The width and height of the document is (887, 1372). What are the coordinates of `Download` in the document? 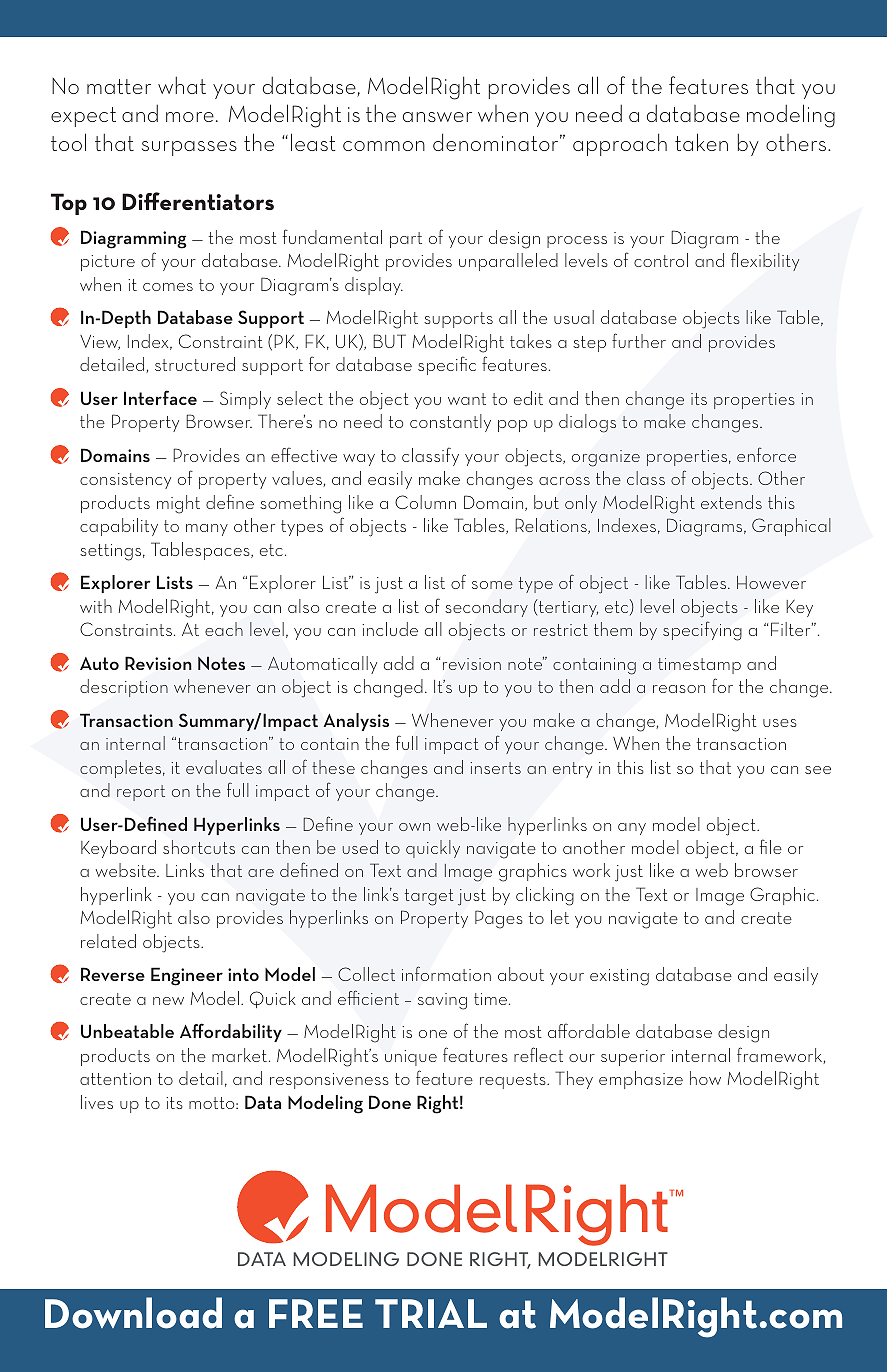 It's located at (133, 1313).
